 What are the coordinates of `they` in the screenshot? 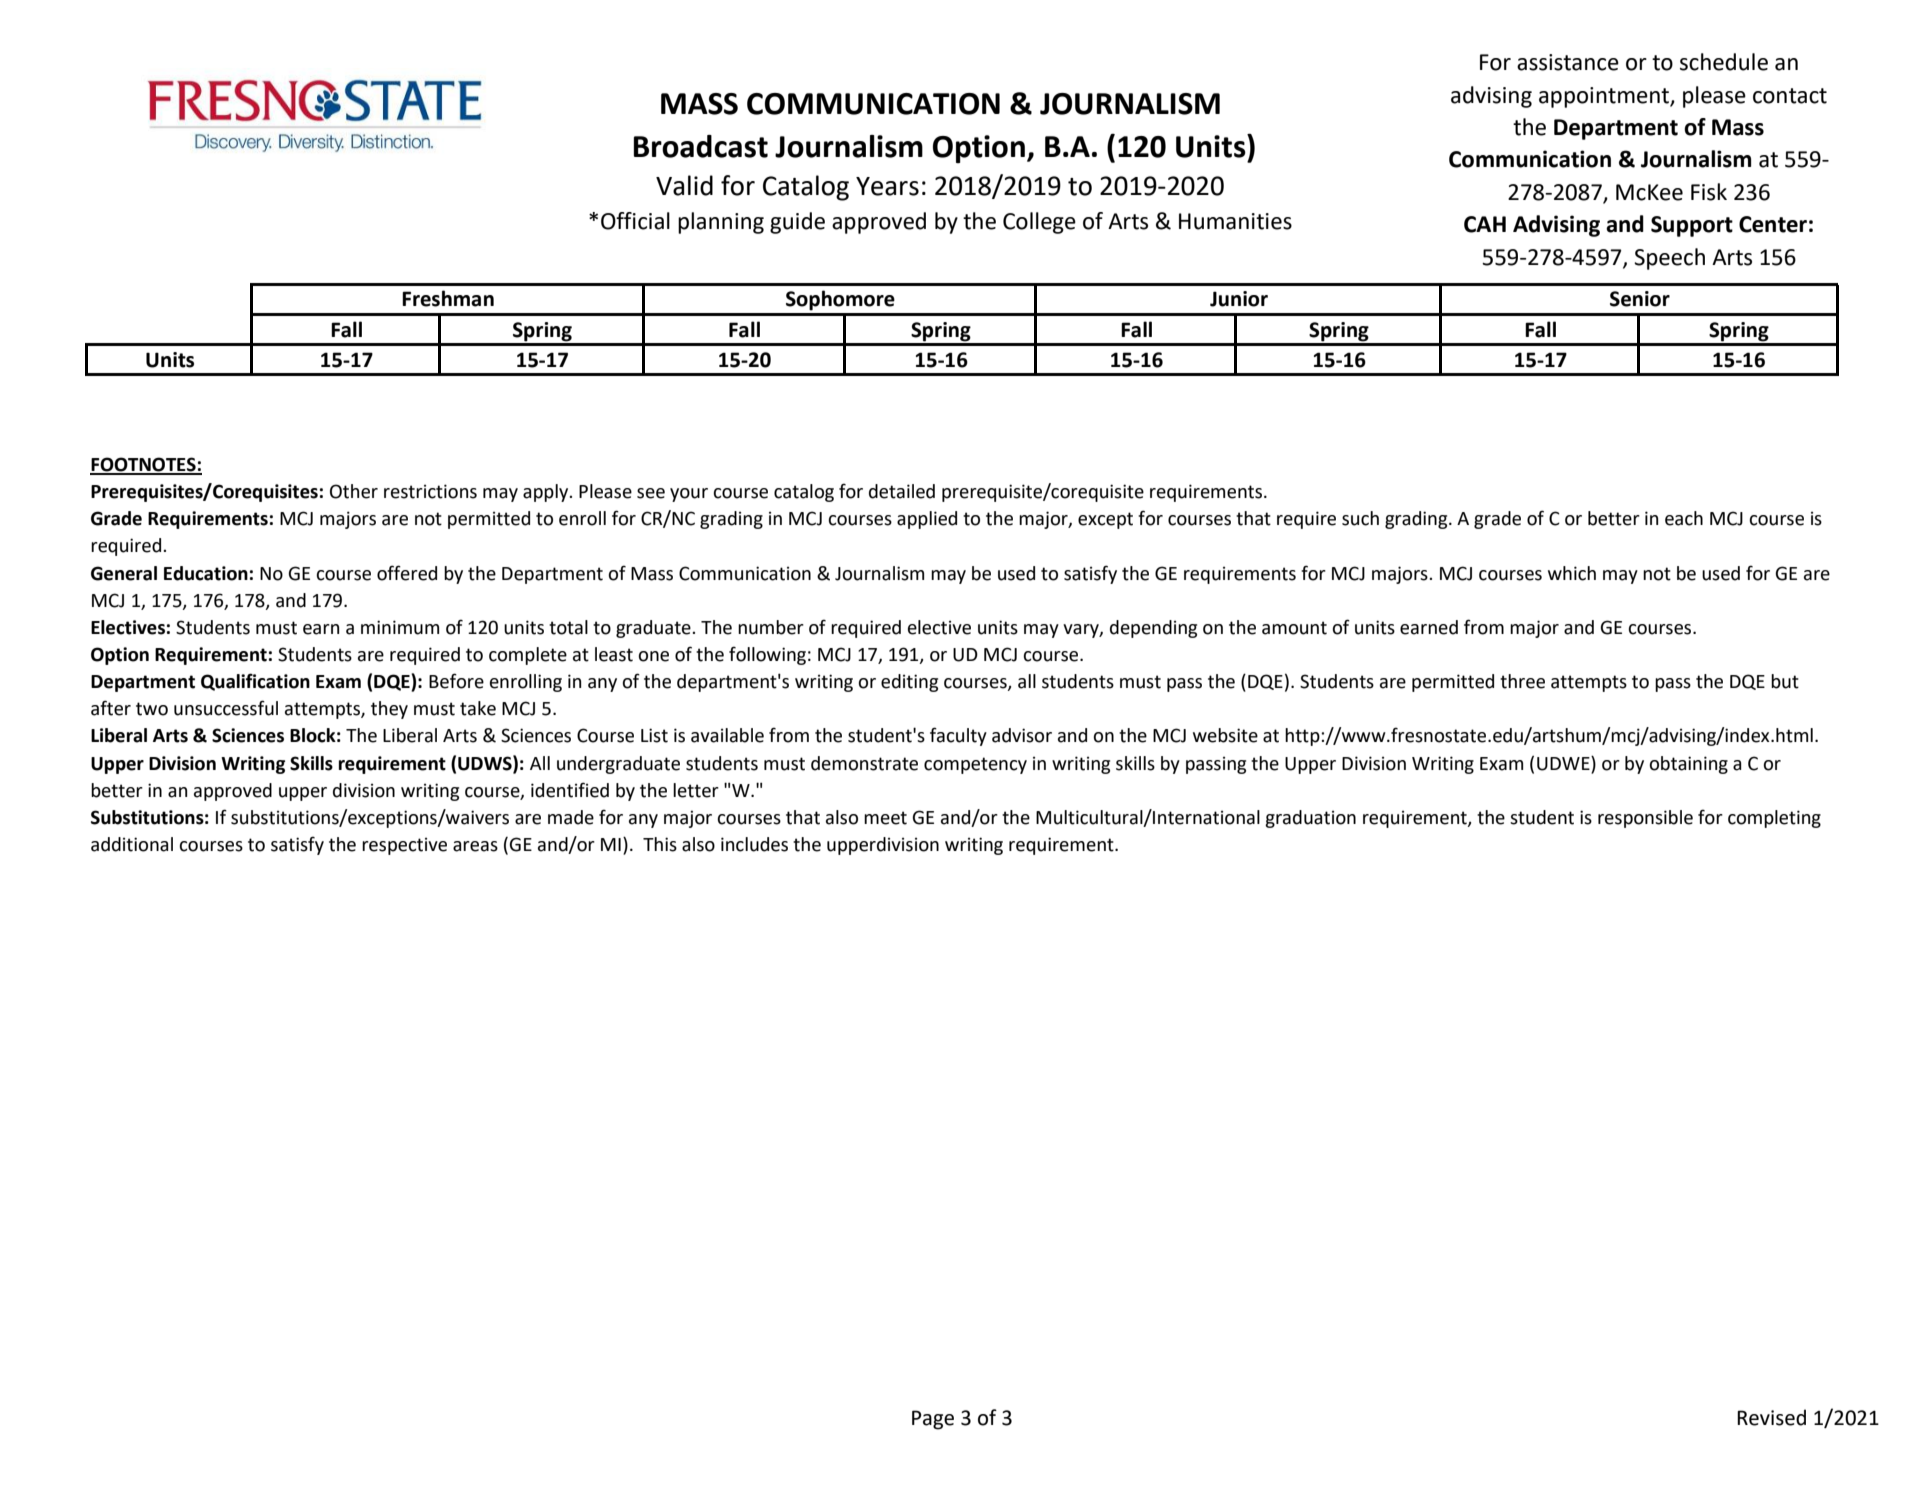 It's located at (389, 710).
